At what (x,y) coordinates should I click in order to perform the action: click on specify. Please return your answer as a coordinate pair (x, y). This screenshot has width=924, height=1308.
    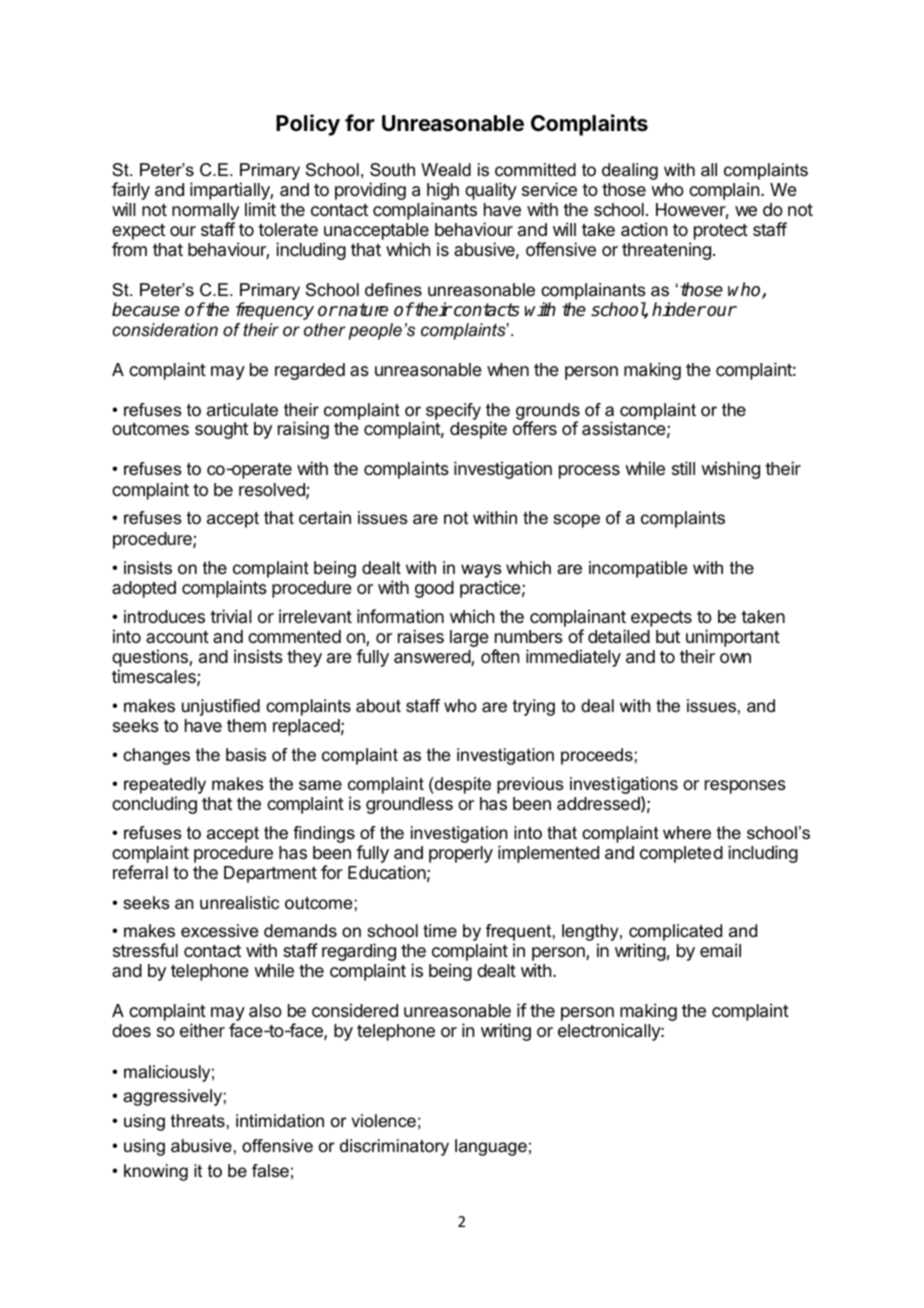
    Looking at the image, I should click on (453, 411).
